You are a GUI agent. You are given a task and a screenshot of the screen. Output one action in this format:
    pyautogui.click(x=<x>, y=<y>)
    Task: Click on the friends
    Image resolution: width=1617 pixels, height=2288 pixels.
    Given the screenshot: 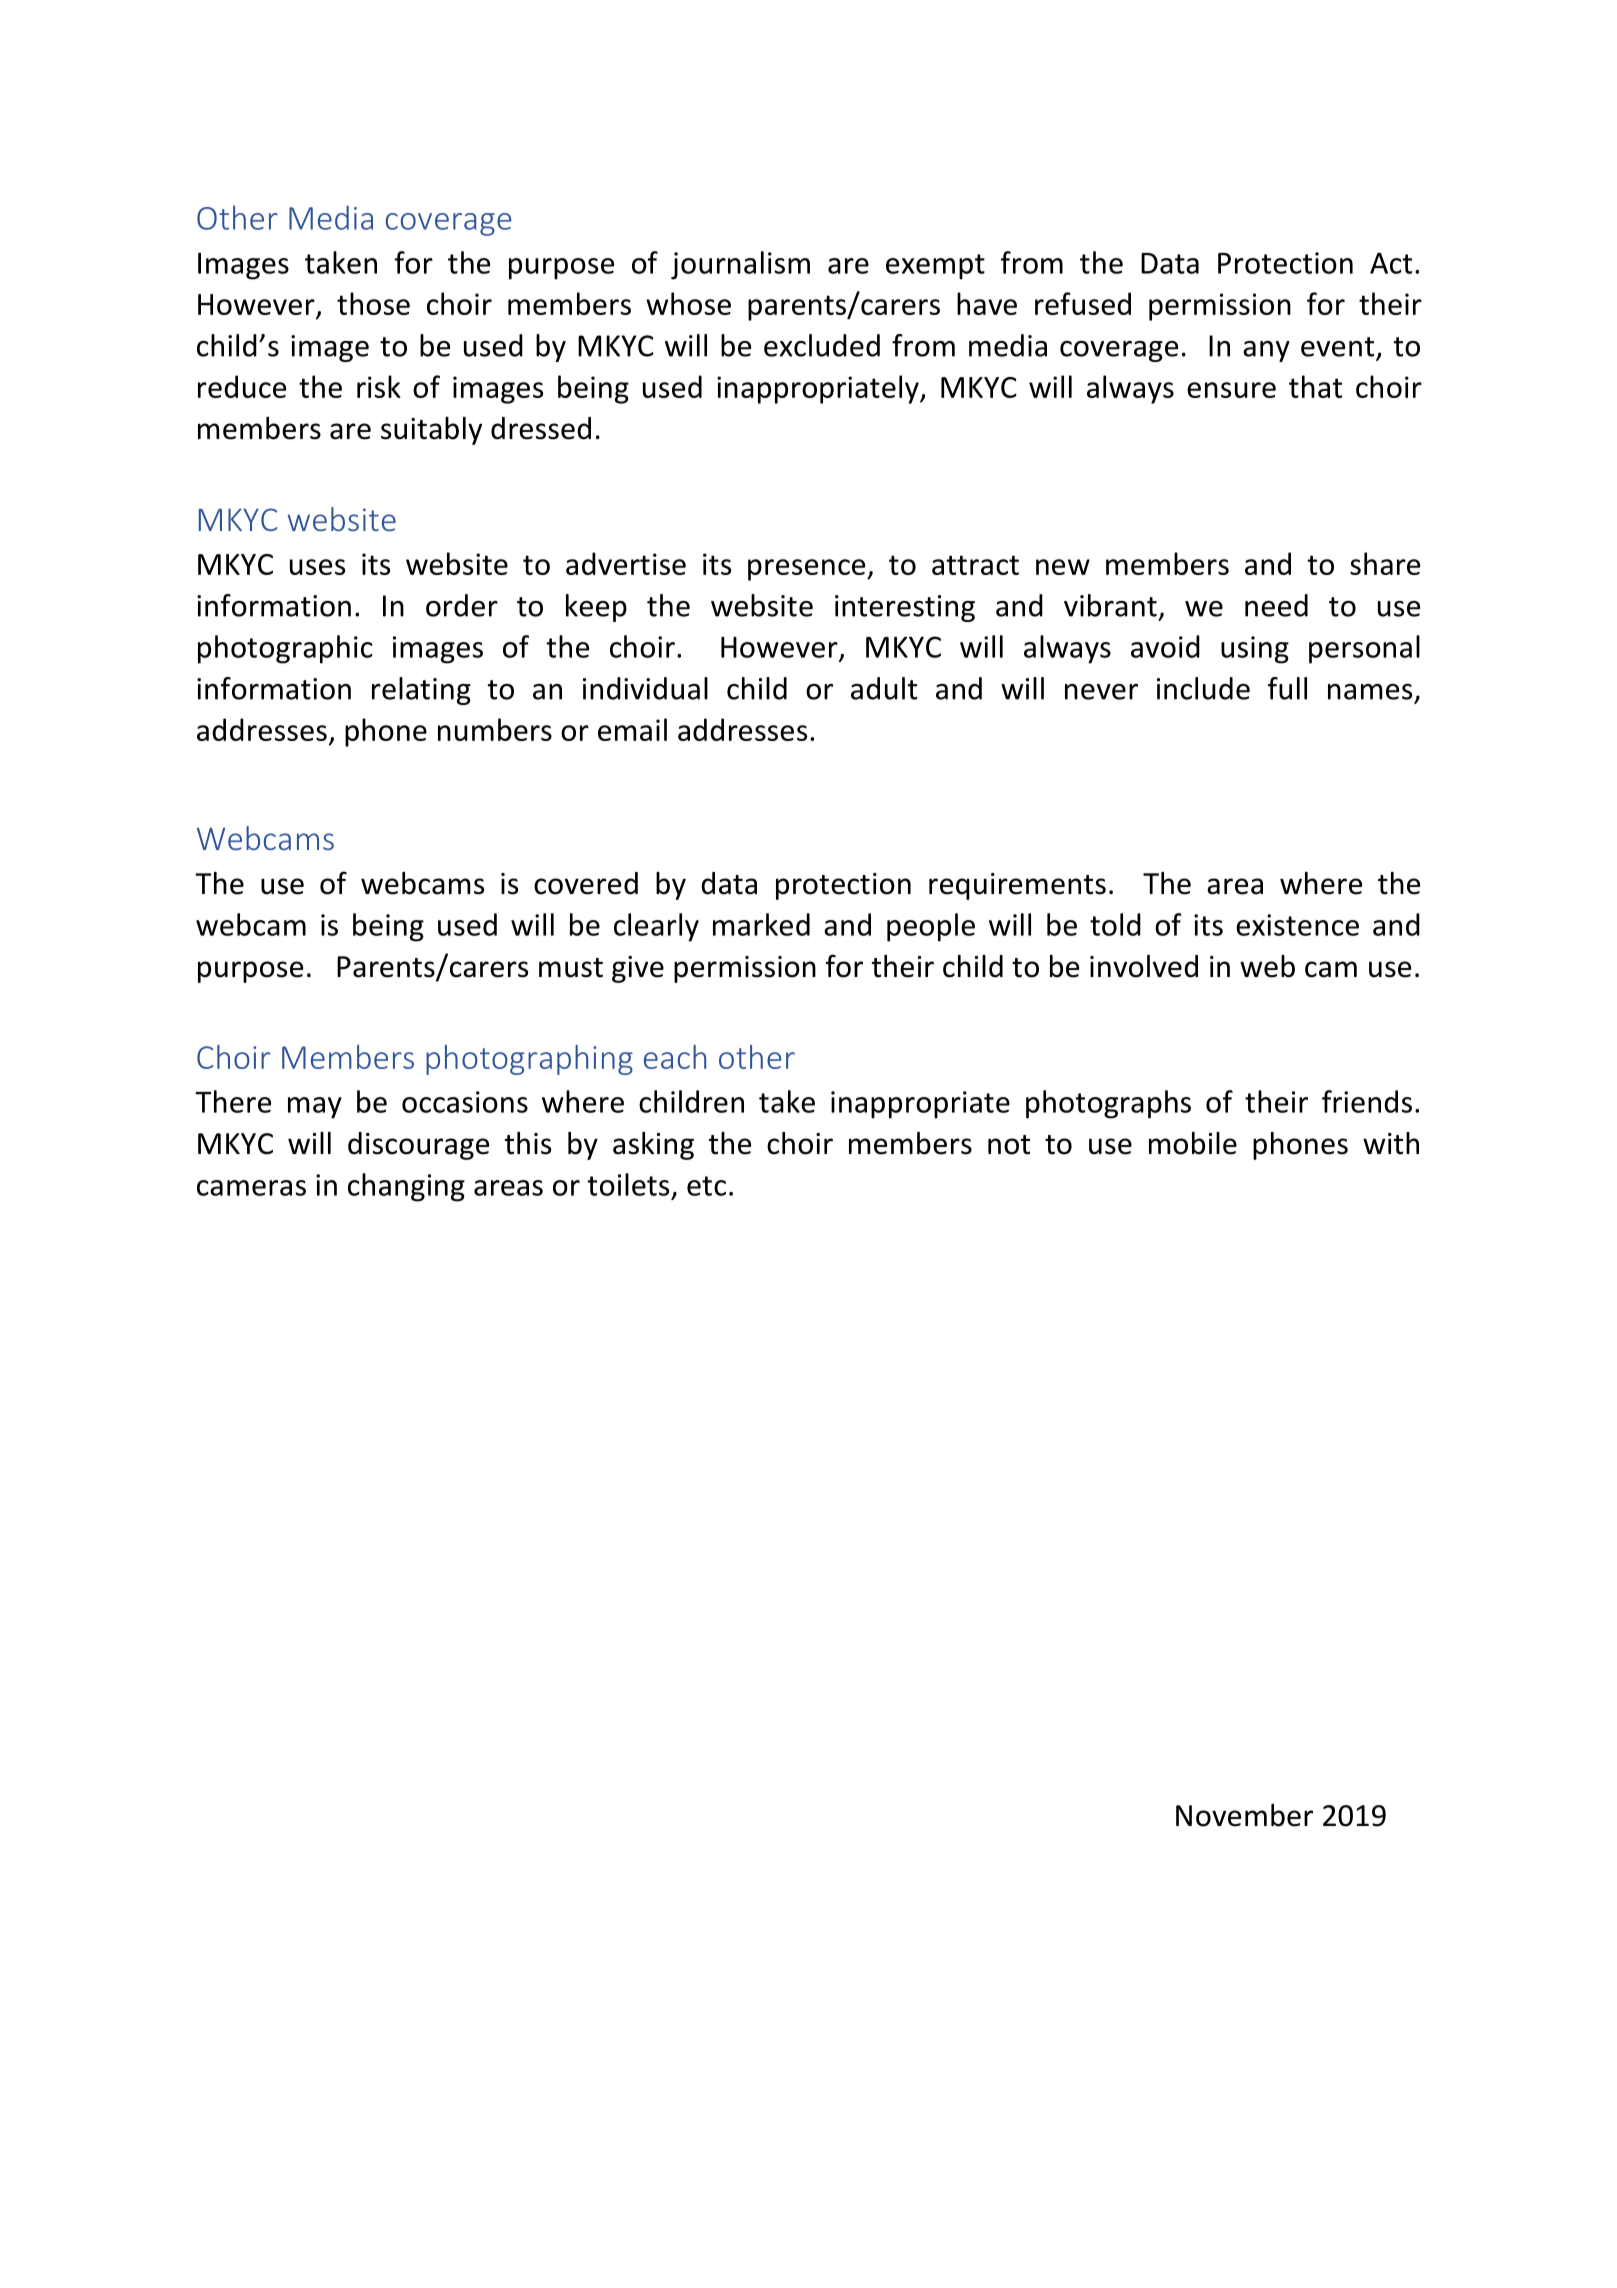 What is the action you would take?
    pyautogui.click(x=1367, y=1101)
